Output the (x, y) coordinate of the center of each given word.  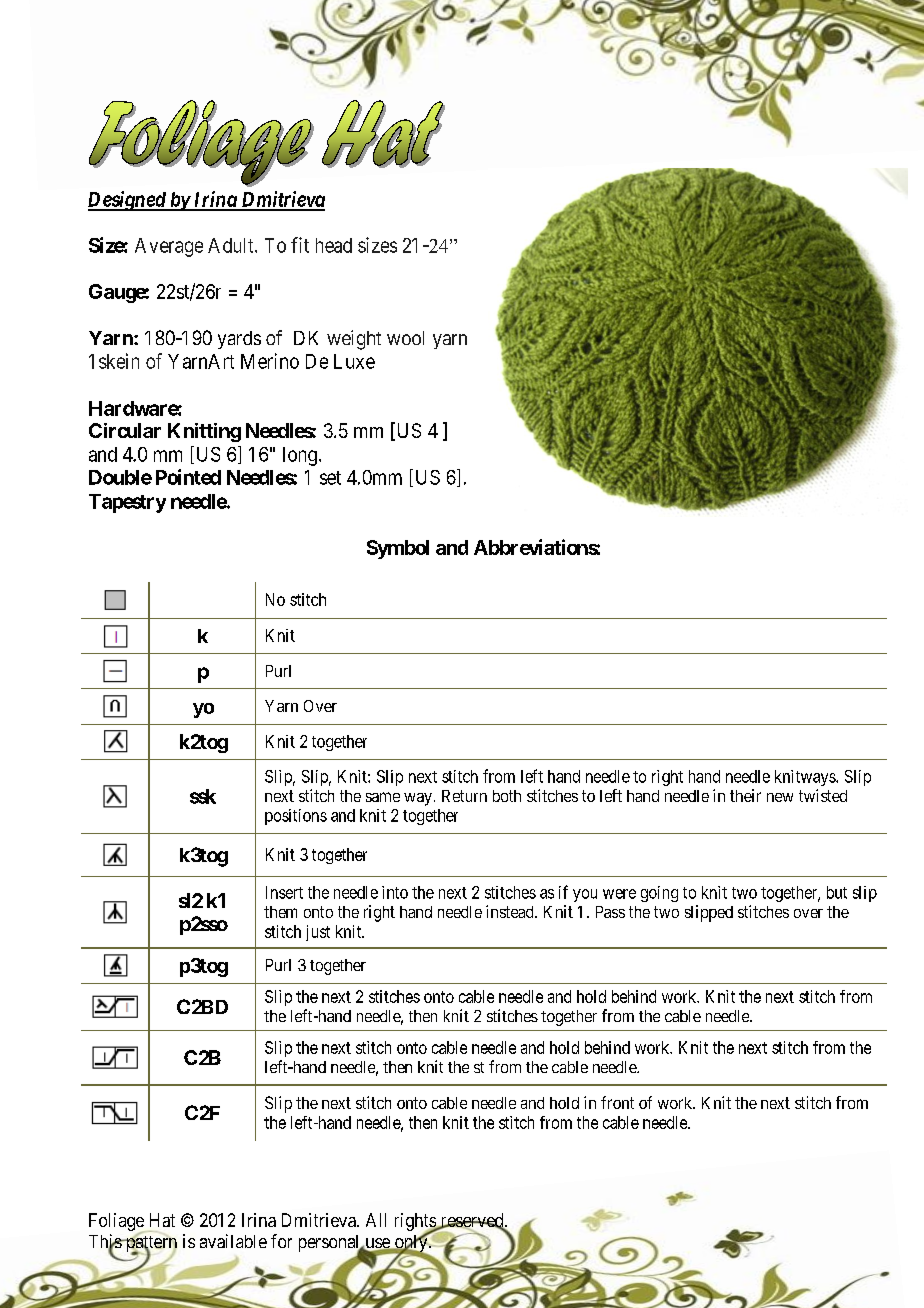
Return (464, 796)
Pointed (188, 477)
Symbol (398, 549)
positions (296, 817)
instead (511, 911)
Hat (162, 1220)
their (745, 795)
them (280, 912)
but (837, 892)
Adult (232, 245)
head (334, 245)
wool (405, 338)
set (330, 478)
